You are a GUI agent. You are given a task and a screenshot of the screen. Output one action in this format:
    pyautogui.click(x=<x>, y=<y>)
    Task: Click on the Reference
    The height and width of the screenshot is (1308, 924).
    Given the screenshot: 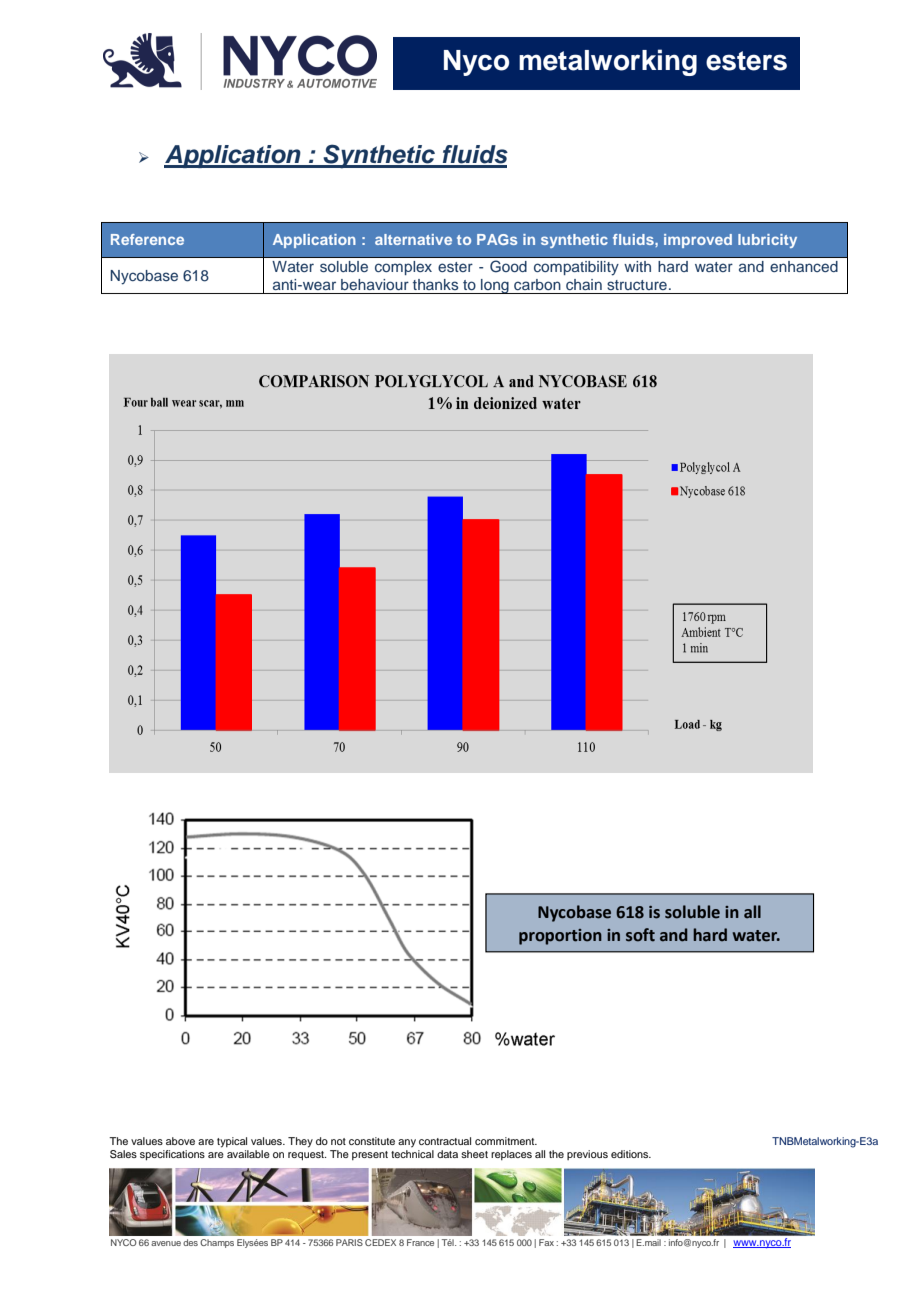 What is the action you would take?
    pyautogui.click(x=147, y=239)
